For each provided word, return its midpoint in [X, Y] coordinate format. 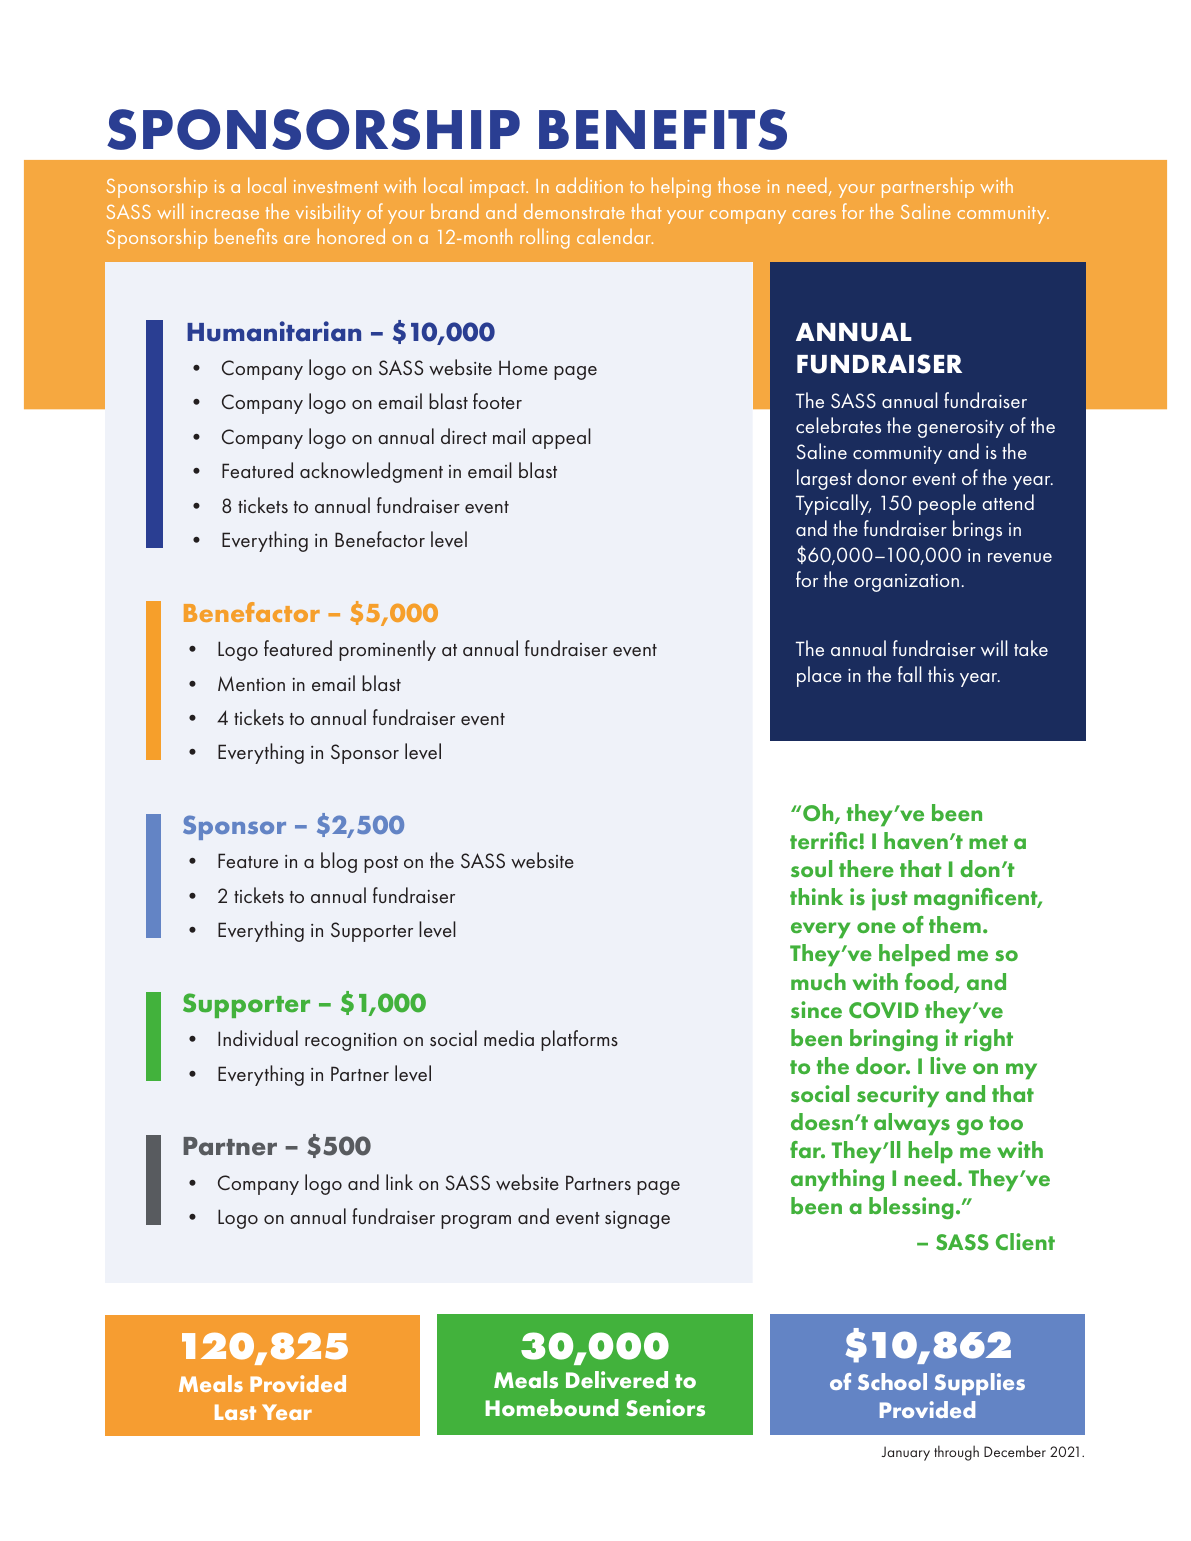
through [956, 1453]
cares [814, 214]
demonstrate [574, 211]
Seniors [665, 1408]
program [476, 1222]
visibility [328, 213]
